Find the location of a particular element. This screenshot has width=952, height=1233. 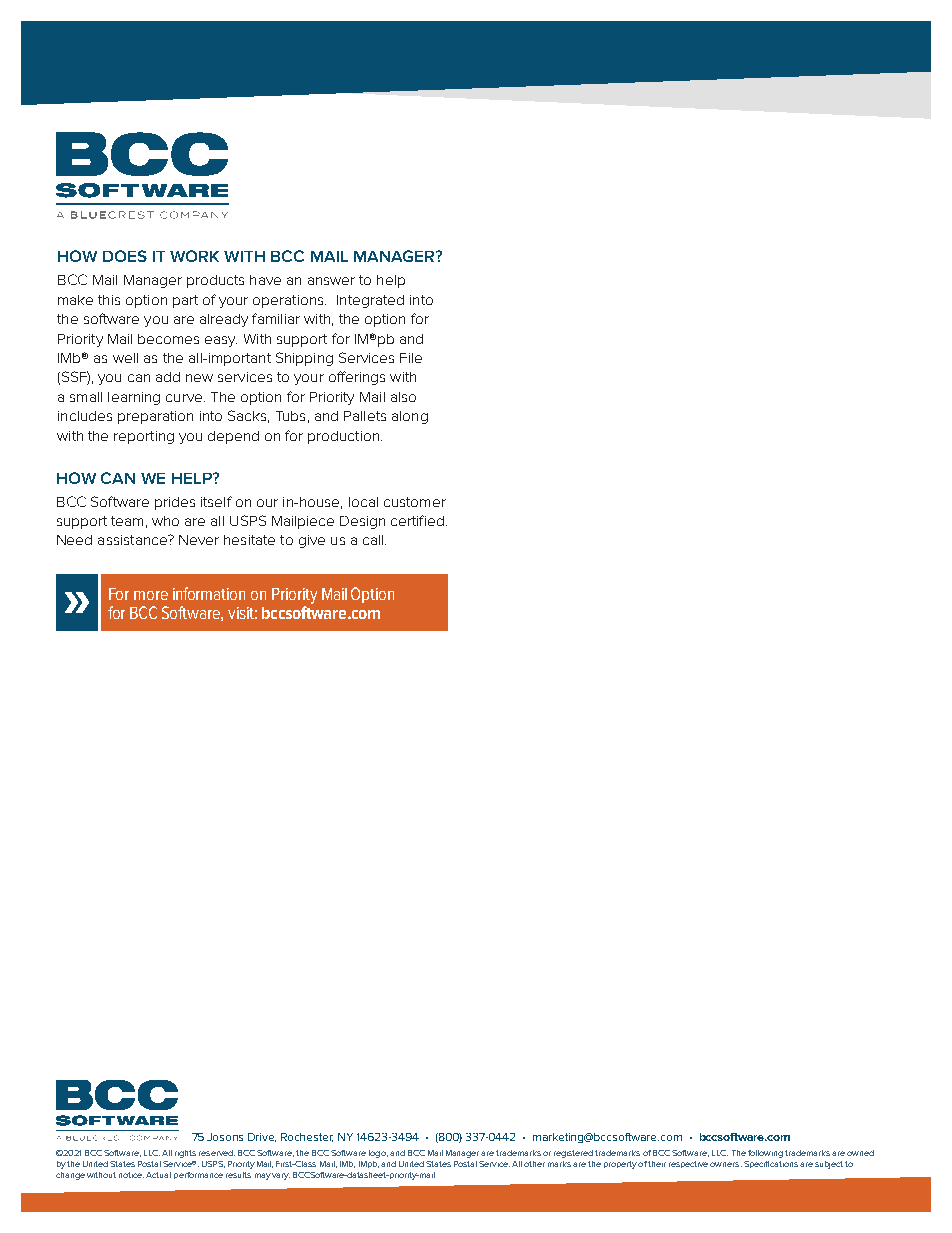

following is located at coordinates (765, 1154).
